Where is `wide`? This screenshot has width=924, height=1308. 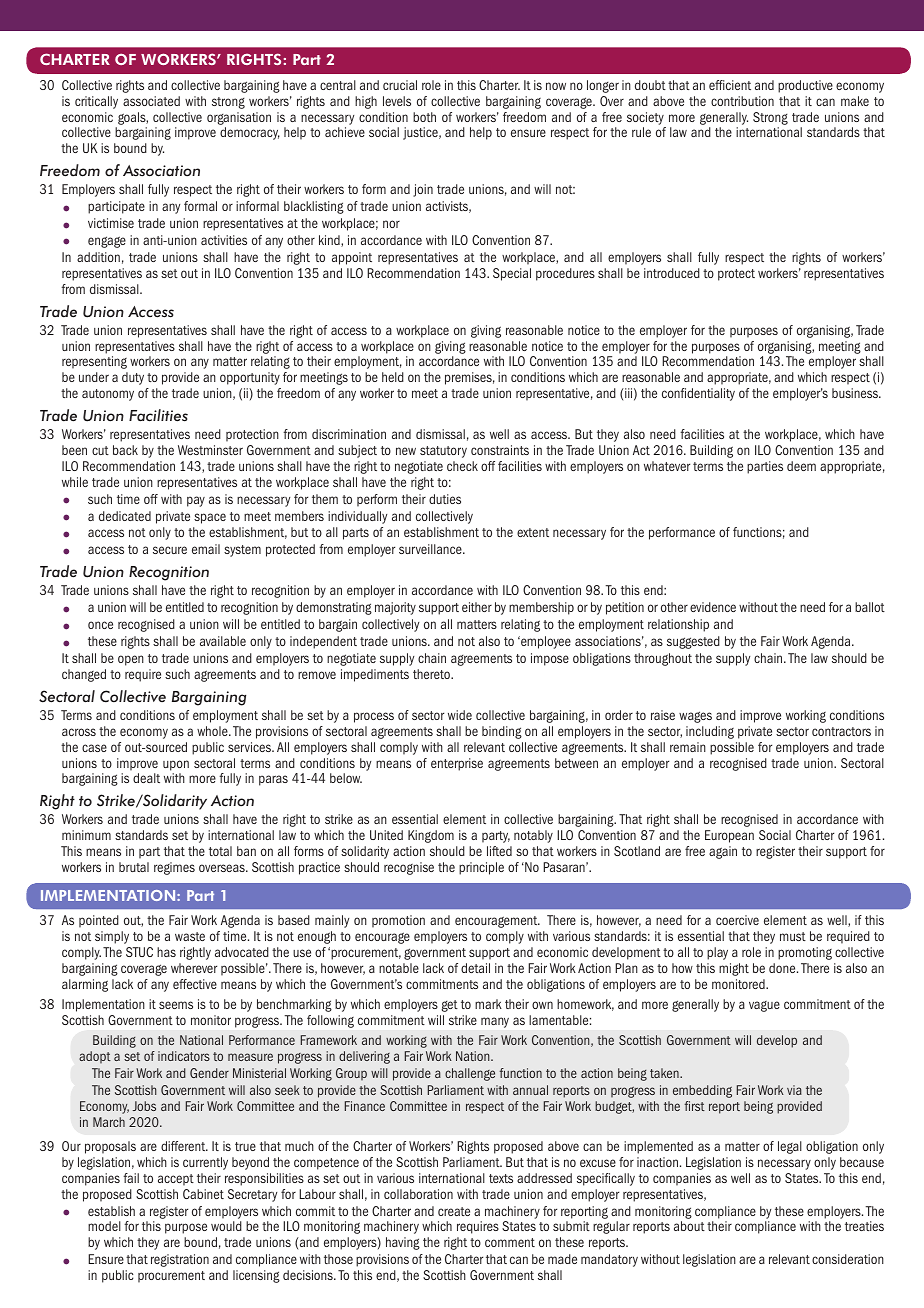
wide is located at coordinates (460, 715).
